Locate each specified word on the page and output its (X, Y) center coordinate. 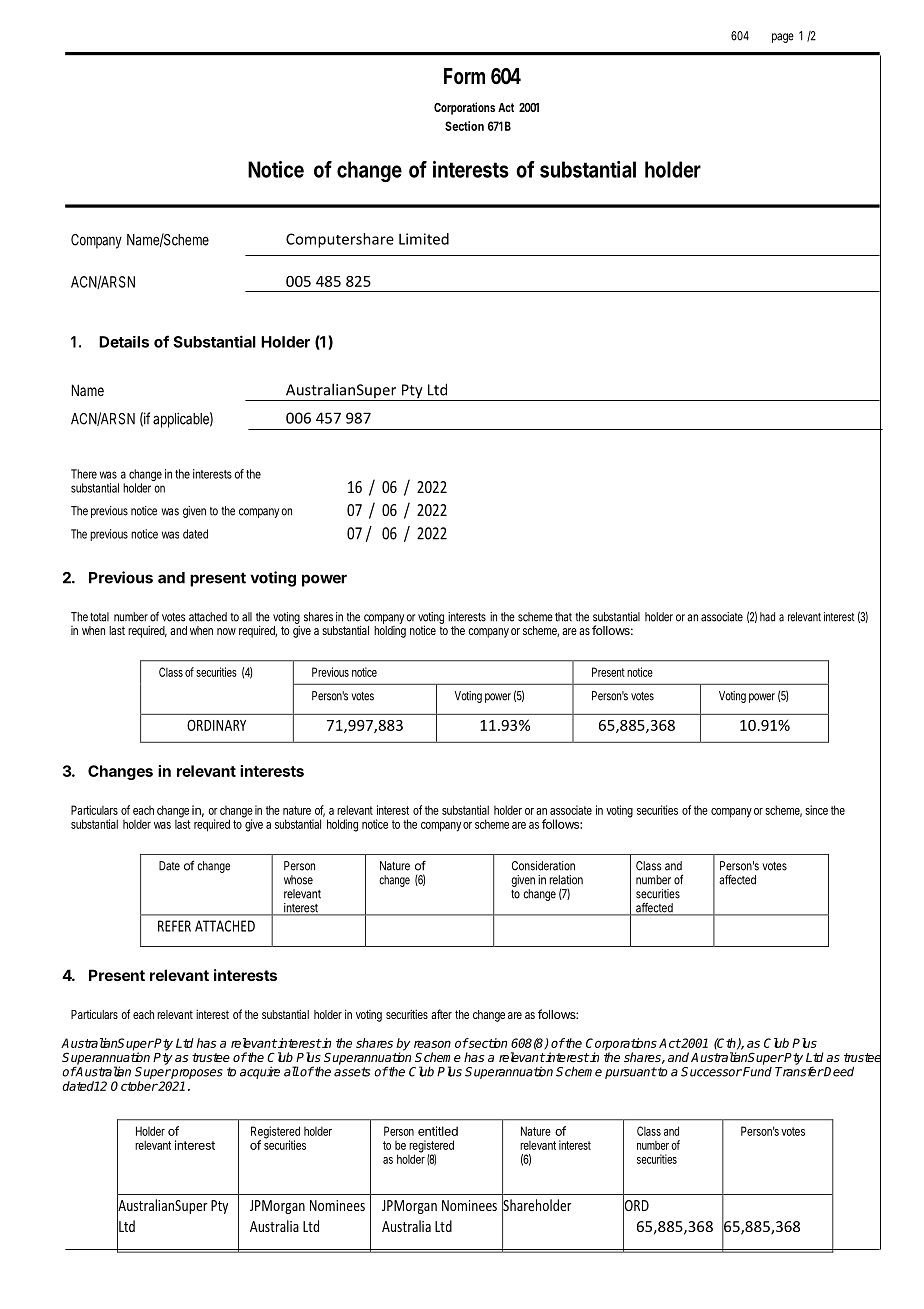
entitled (438, 1131)
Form (464, 76)
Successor (711, 1072)
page (783, 38)
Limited (424, 239)
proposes (196, 1074)
